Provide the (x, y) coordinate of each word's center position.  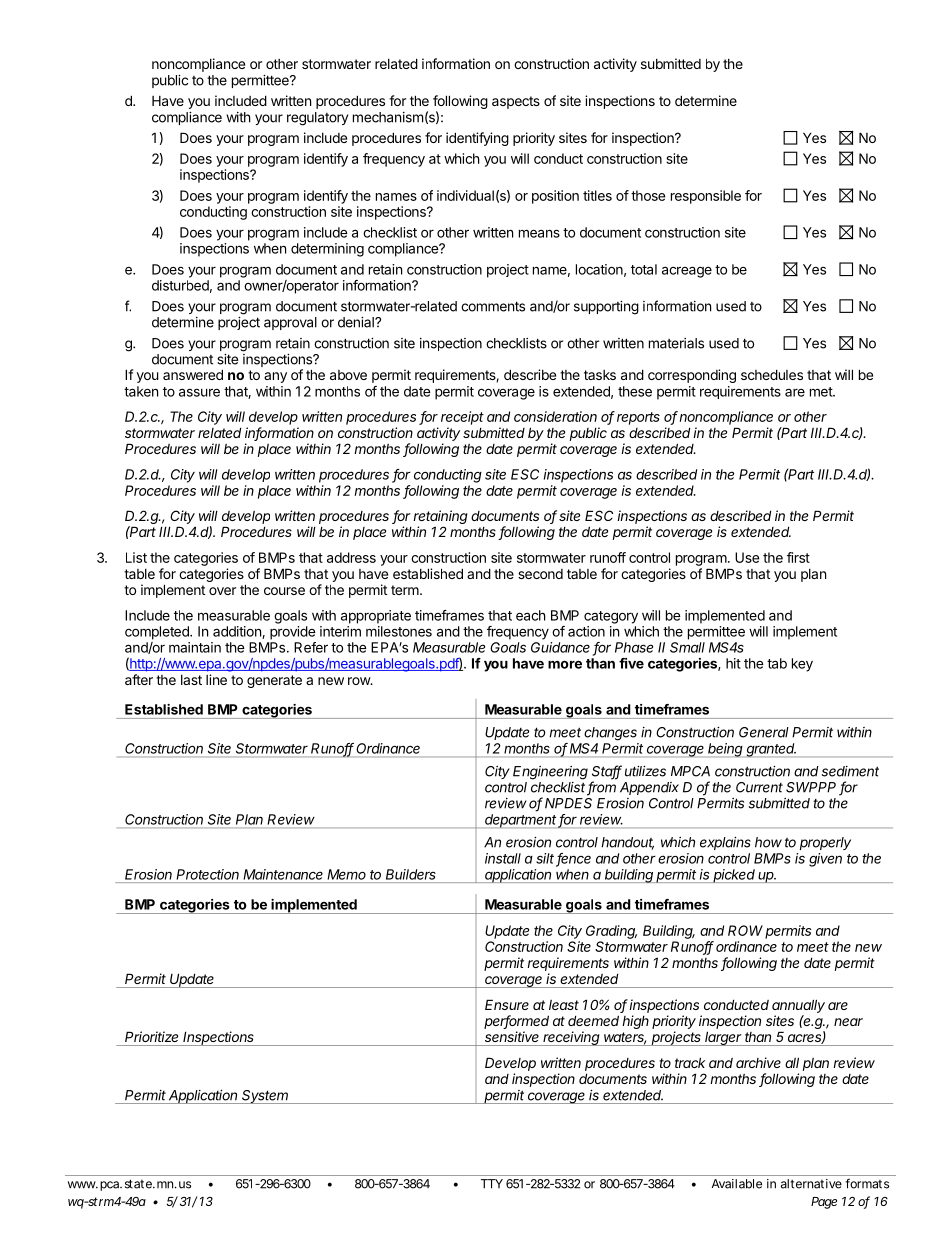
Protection (207, 874)
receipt (462, 418)
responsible (706, 197)
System (265, 1097)
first (798, 557)
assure (199, 392)
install (503, 858)
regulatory (317, 119)
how (768, 842)
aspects (516, 102)
